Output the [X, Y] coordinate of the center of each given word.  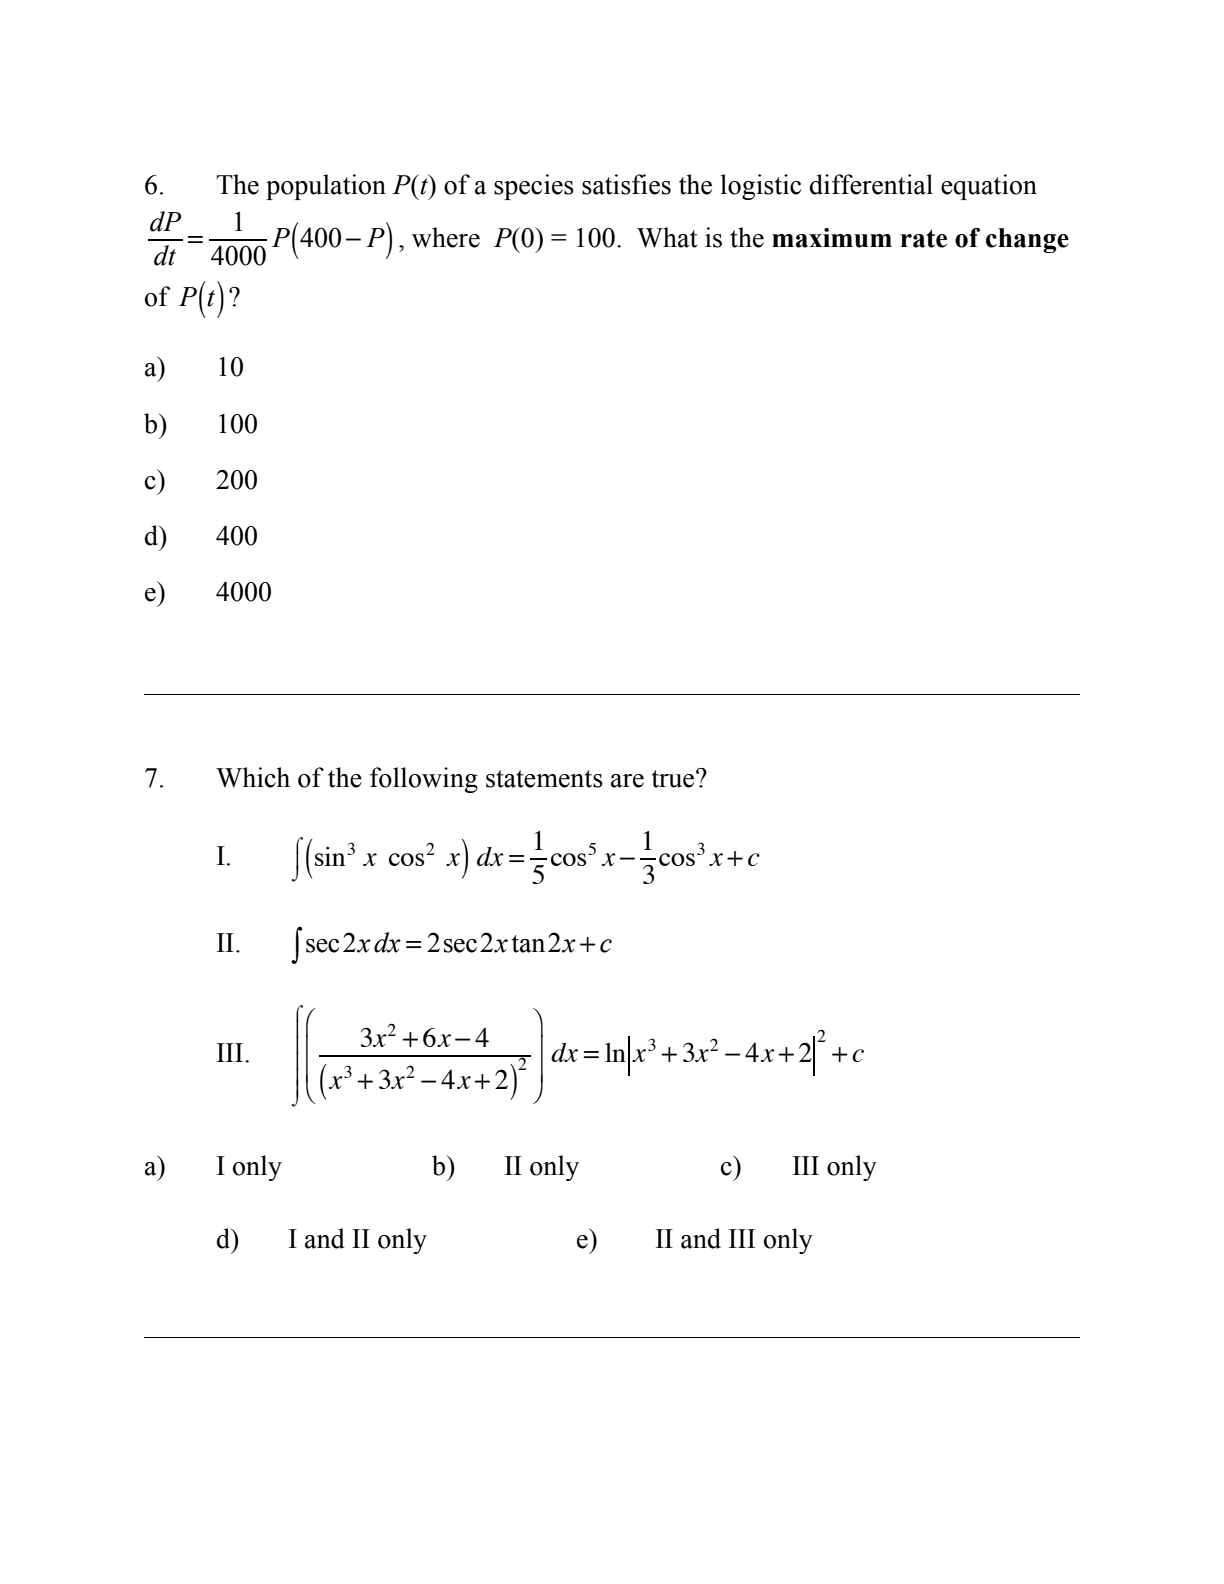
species [534, 187]
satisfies [626, 184]
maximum [832, 238]
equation [989, 187]
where [446, 237]
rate [924, 238]
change [1027, 240]
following [424, 780]
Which [253, 777]
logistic [760, 187]
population [326, 187]
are [627, 781]
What [667, 237]
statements [544, 779]
